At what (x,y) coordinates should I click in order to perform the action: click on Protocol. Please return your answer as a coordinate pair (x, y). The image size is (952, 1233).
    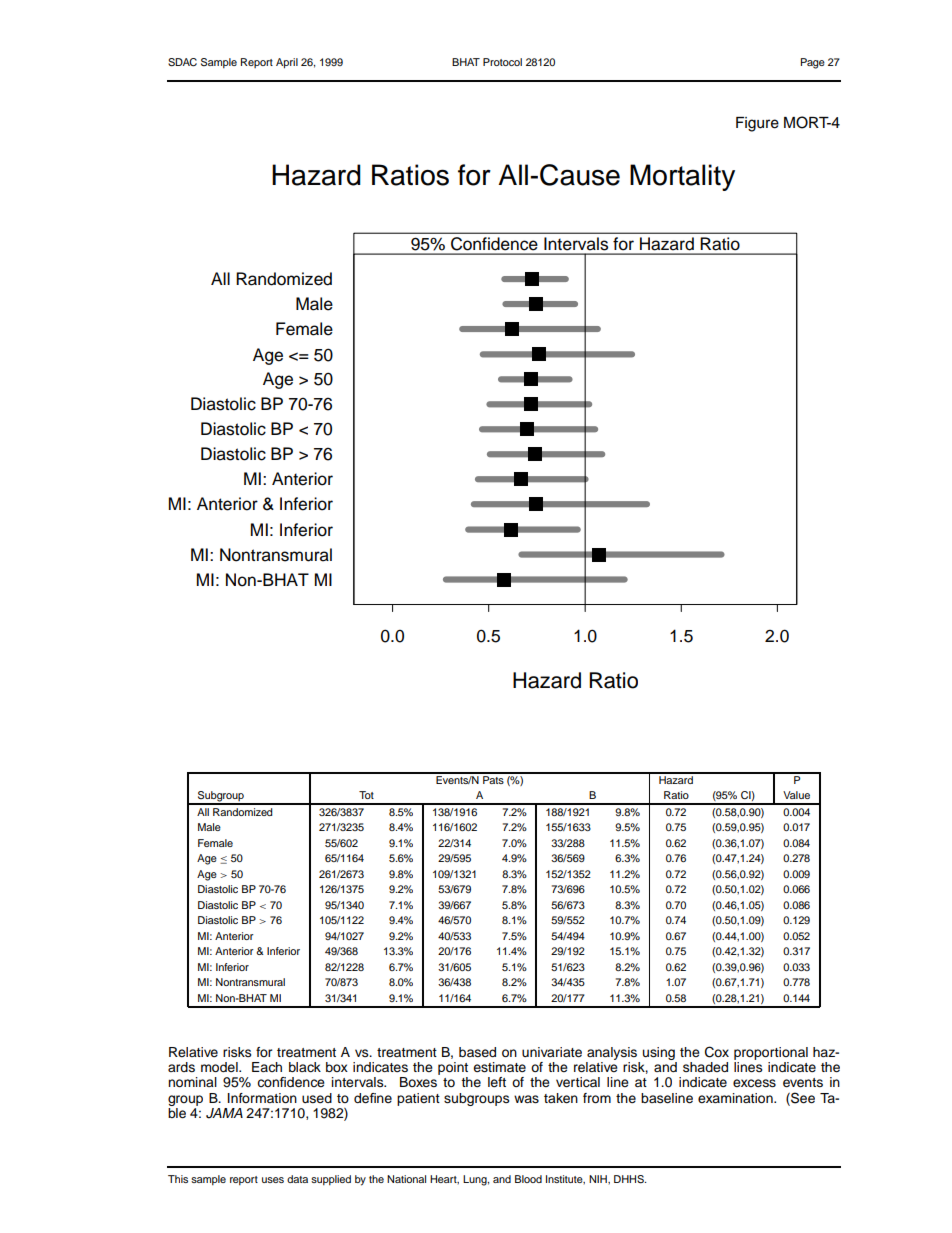
    Looking at the image, I should click on (502, 62).
